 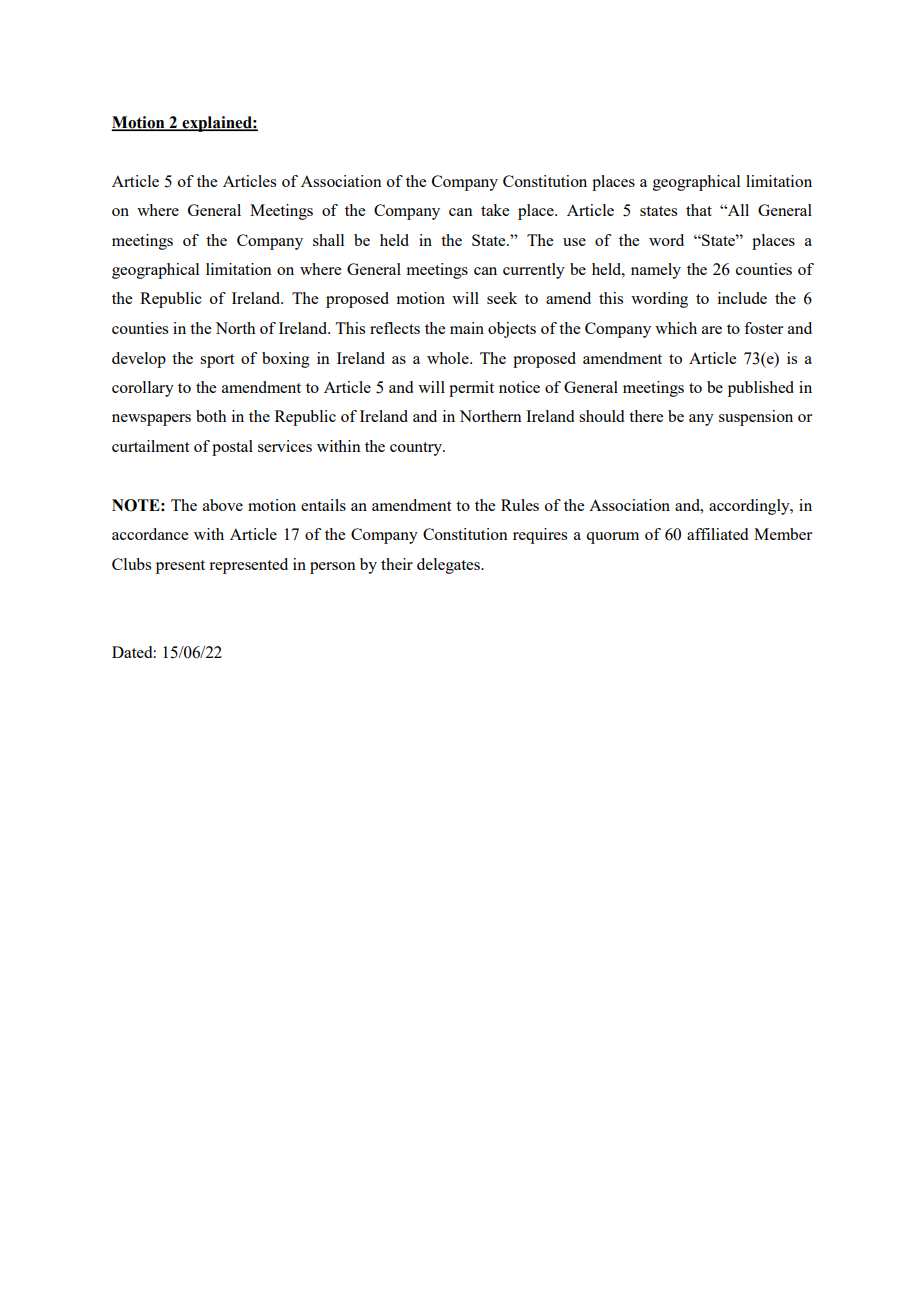 I want to click on Clubs, so click(x=131, y=564).
